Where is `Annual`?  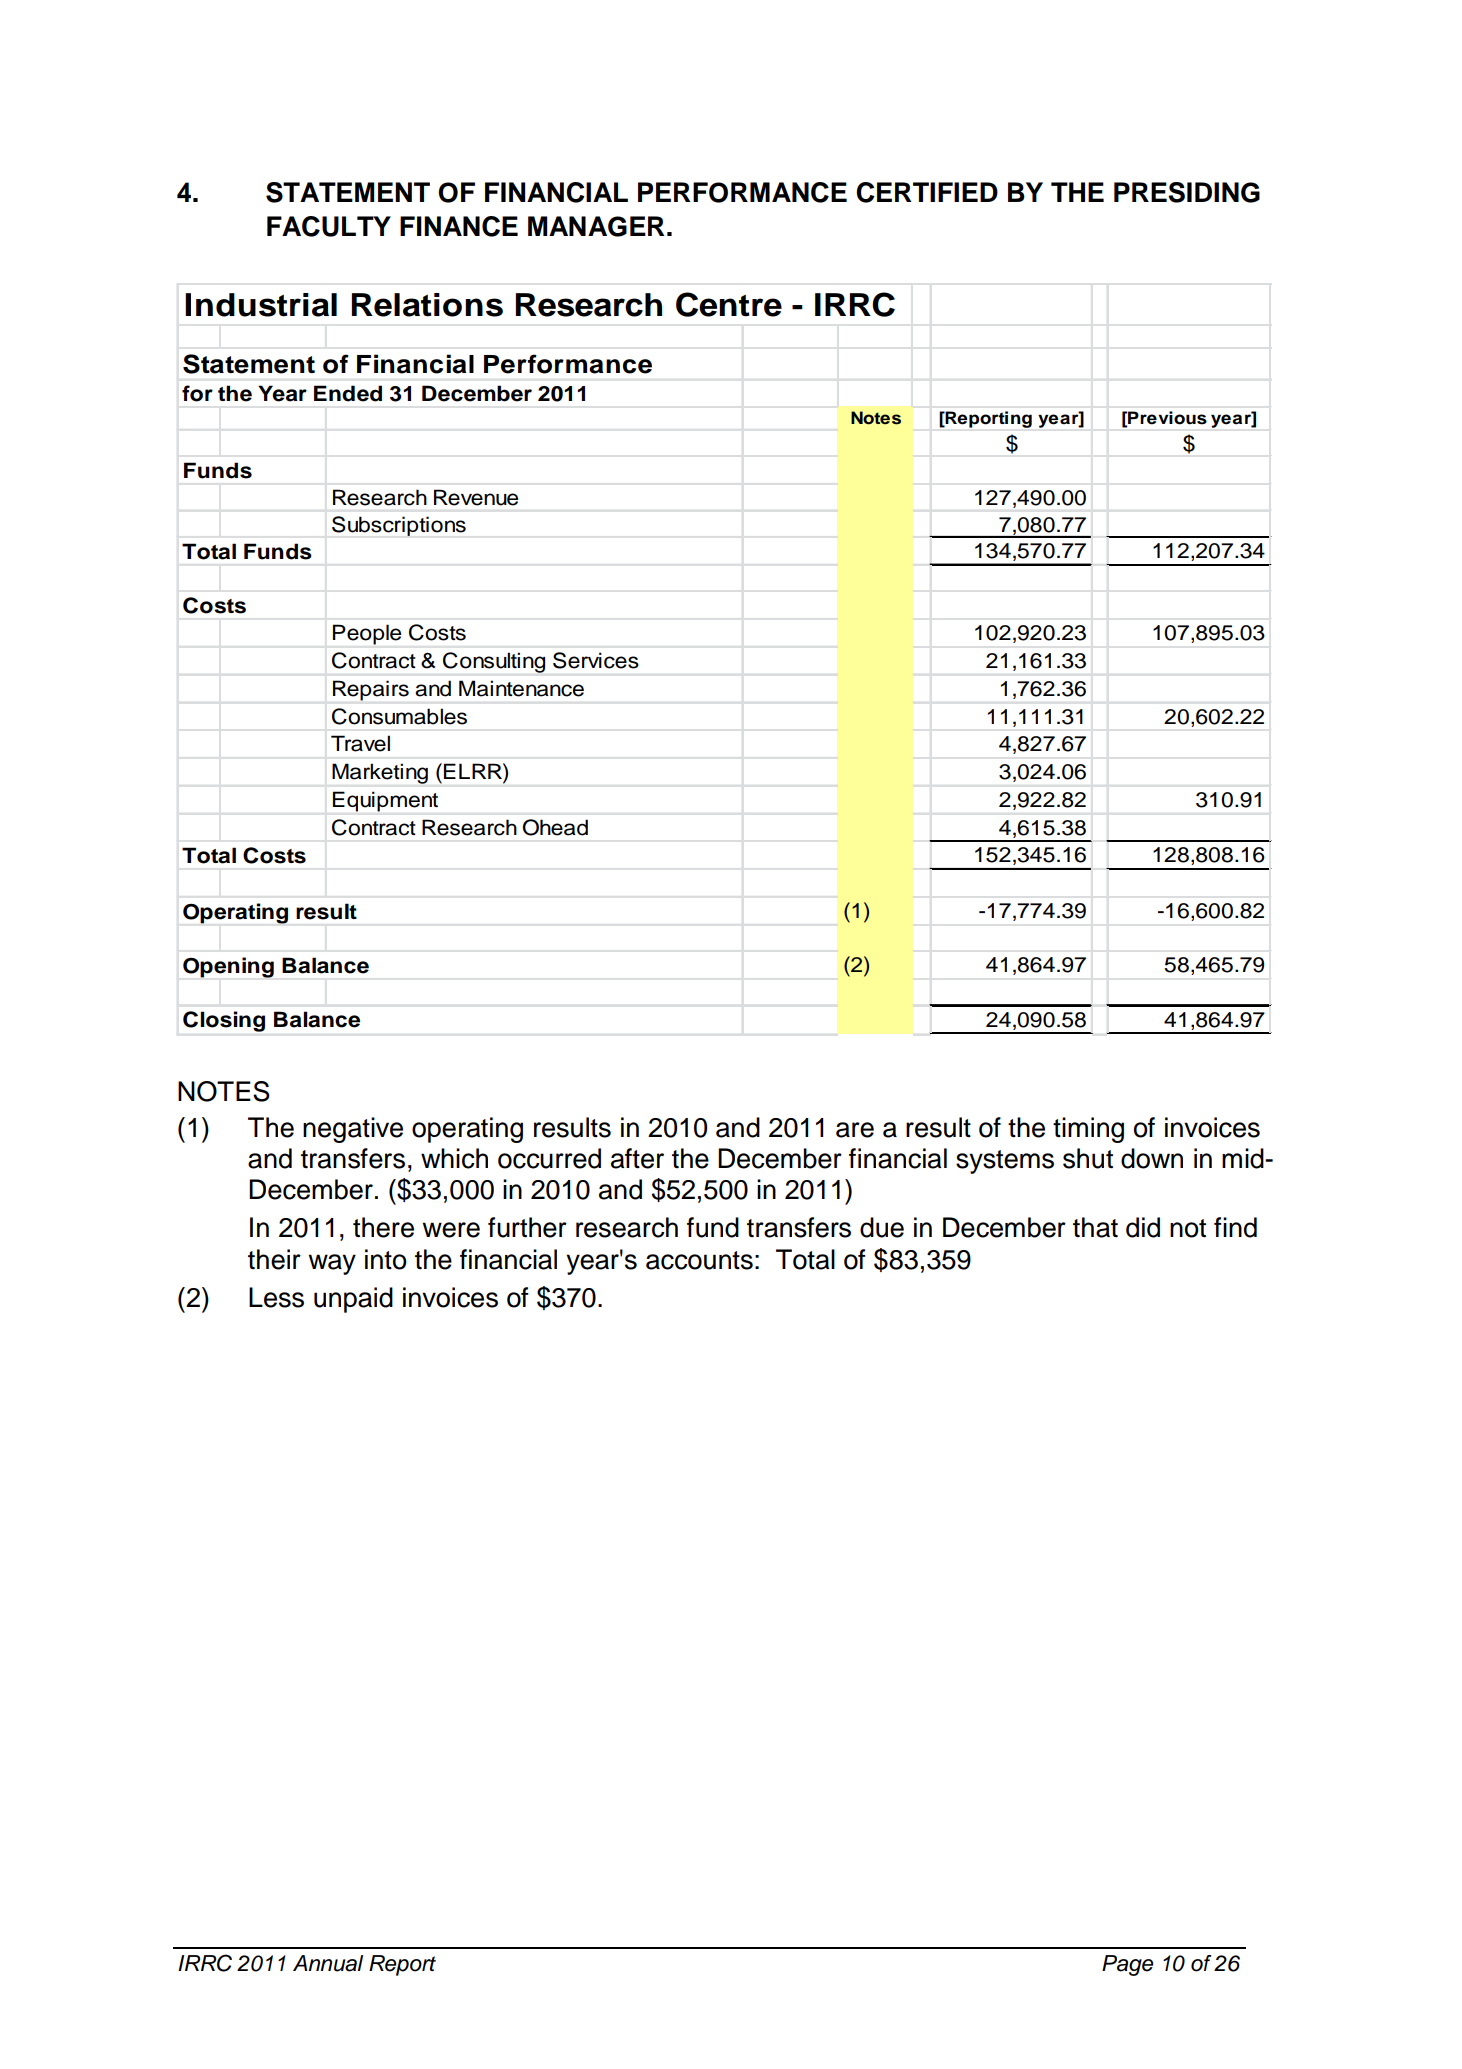 Annual is located at coordinates (328, 1963).
